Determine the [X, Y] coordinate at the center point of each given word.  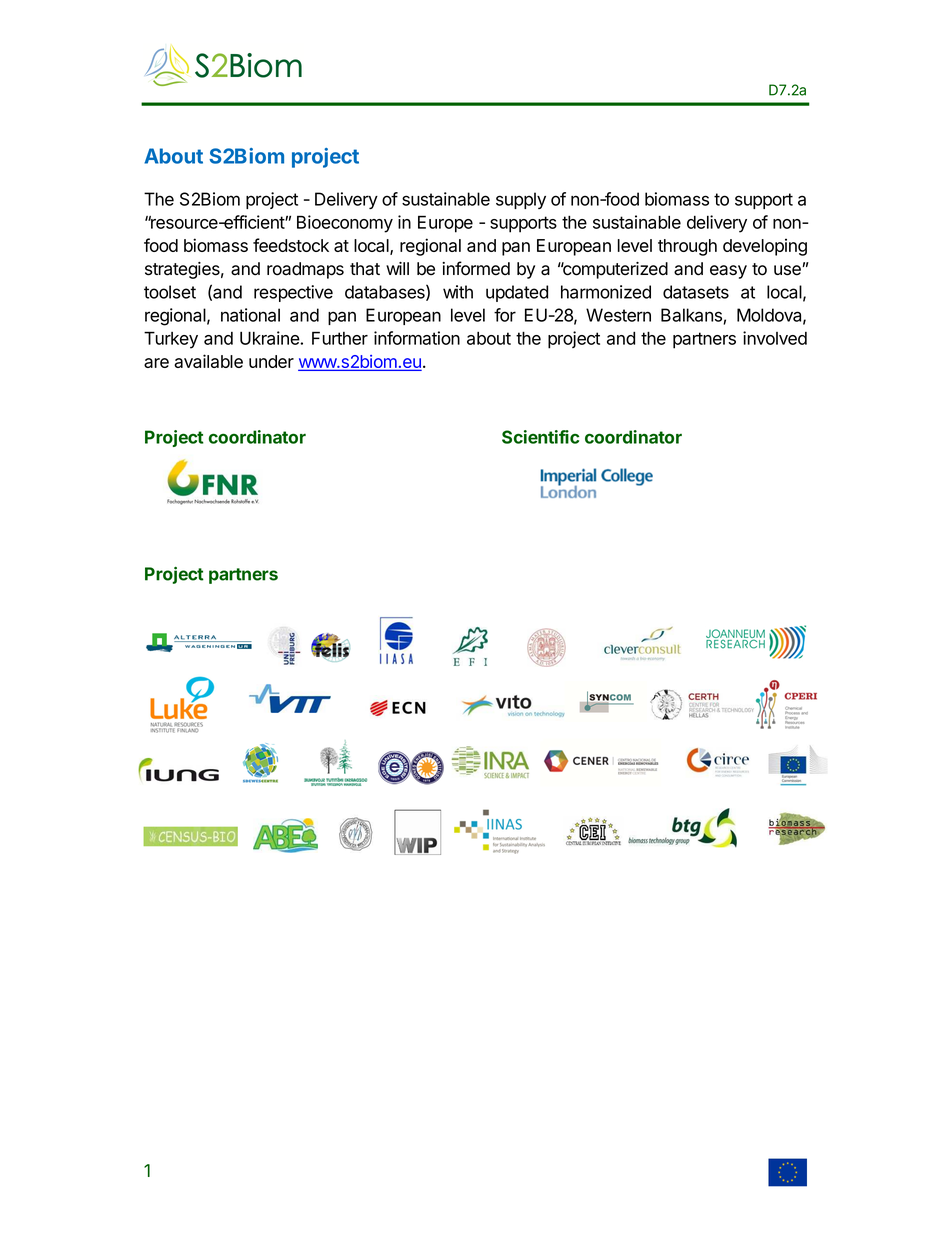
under [271, 361]
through [687, 247]
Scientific [540, 437]
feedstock [291, 245]
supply [521, 200]
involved [775, 338]
